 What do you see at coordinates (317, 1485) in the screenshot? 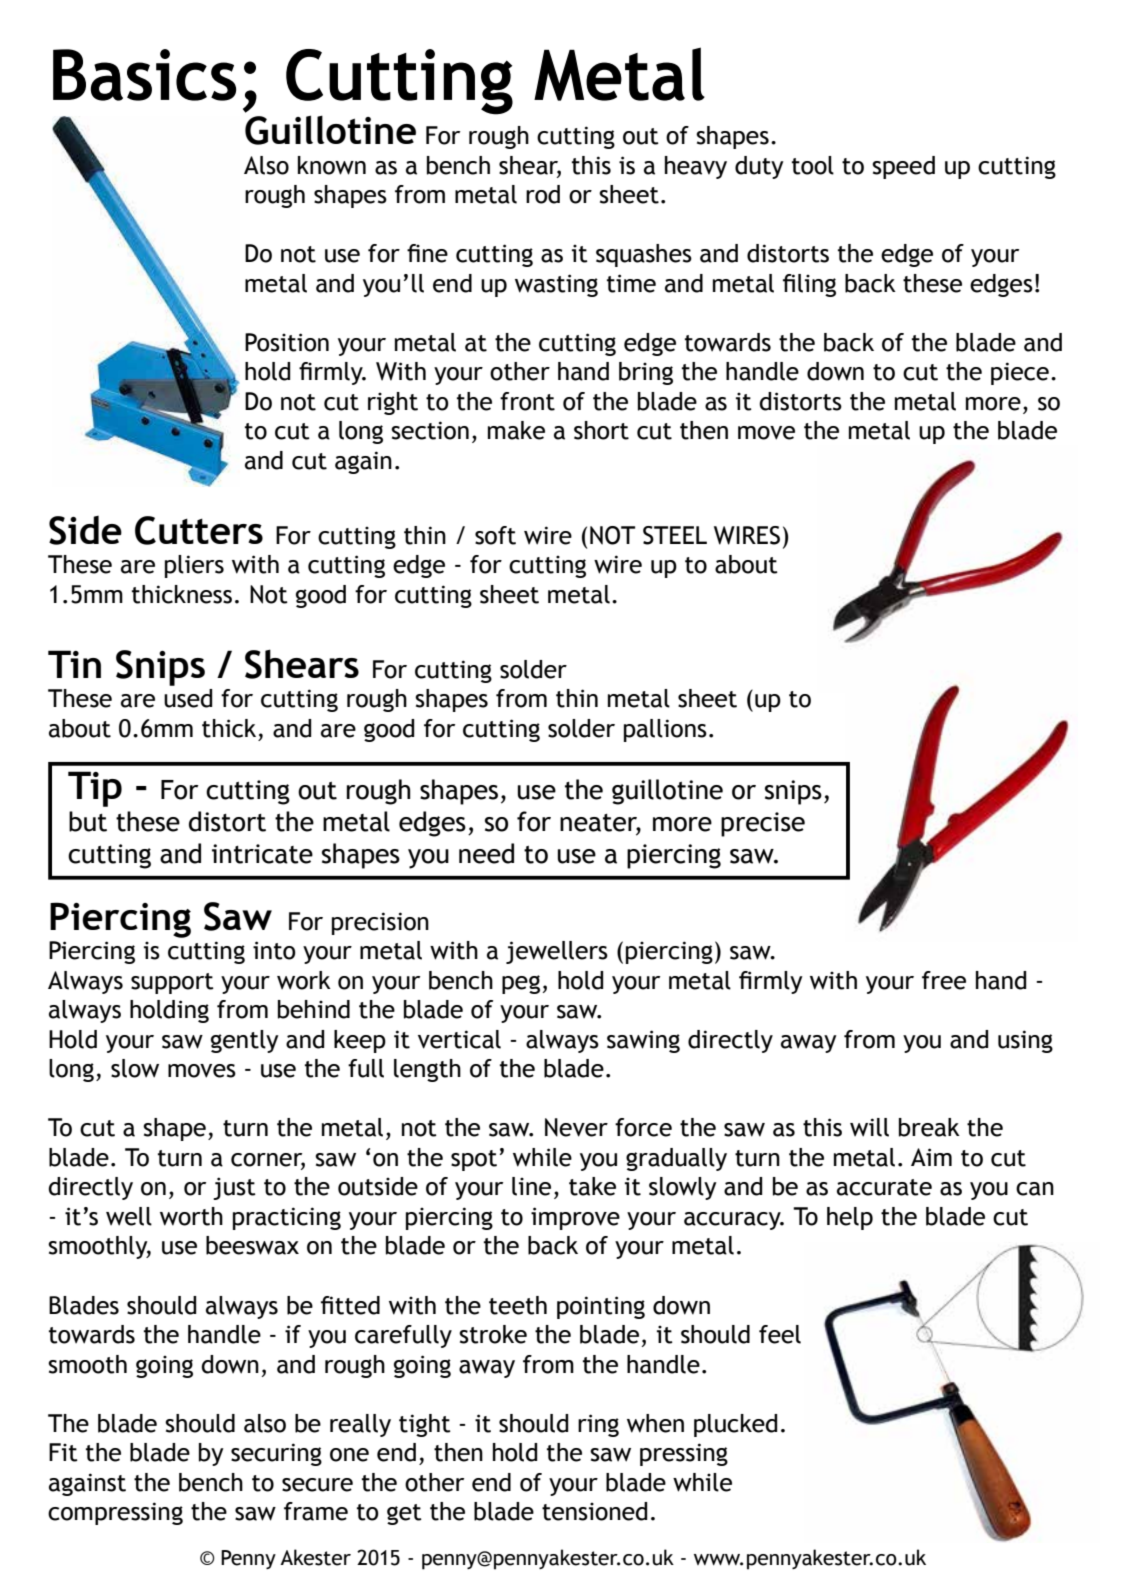
I see `secure` at bounding box center [317, 1485].
